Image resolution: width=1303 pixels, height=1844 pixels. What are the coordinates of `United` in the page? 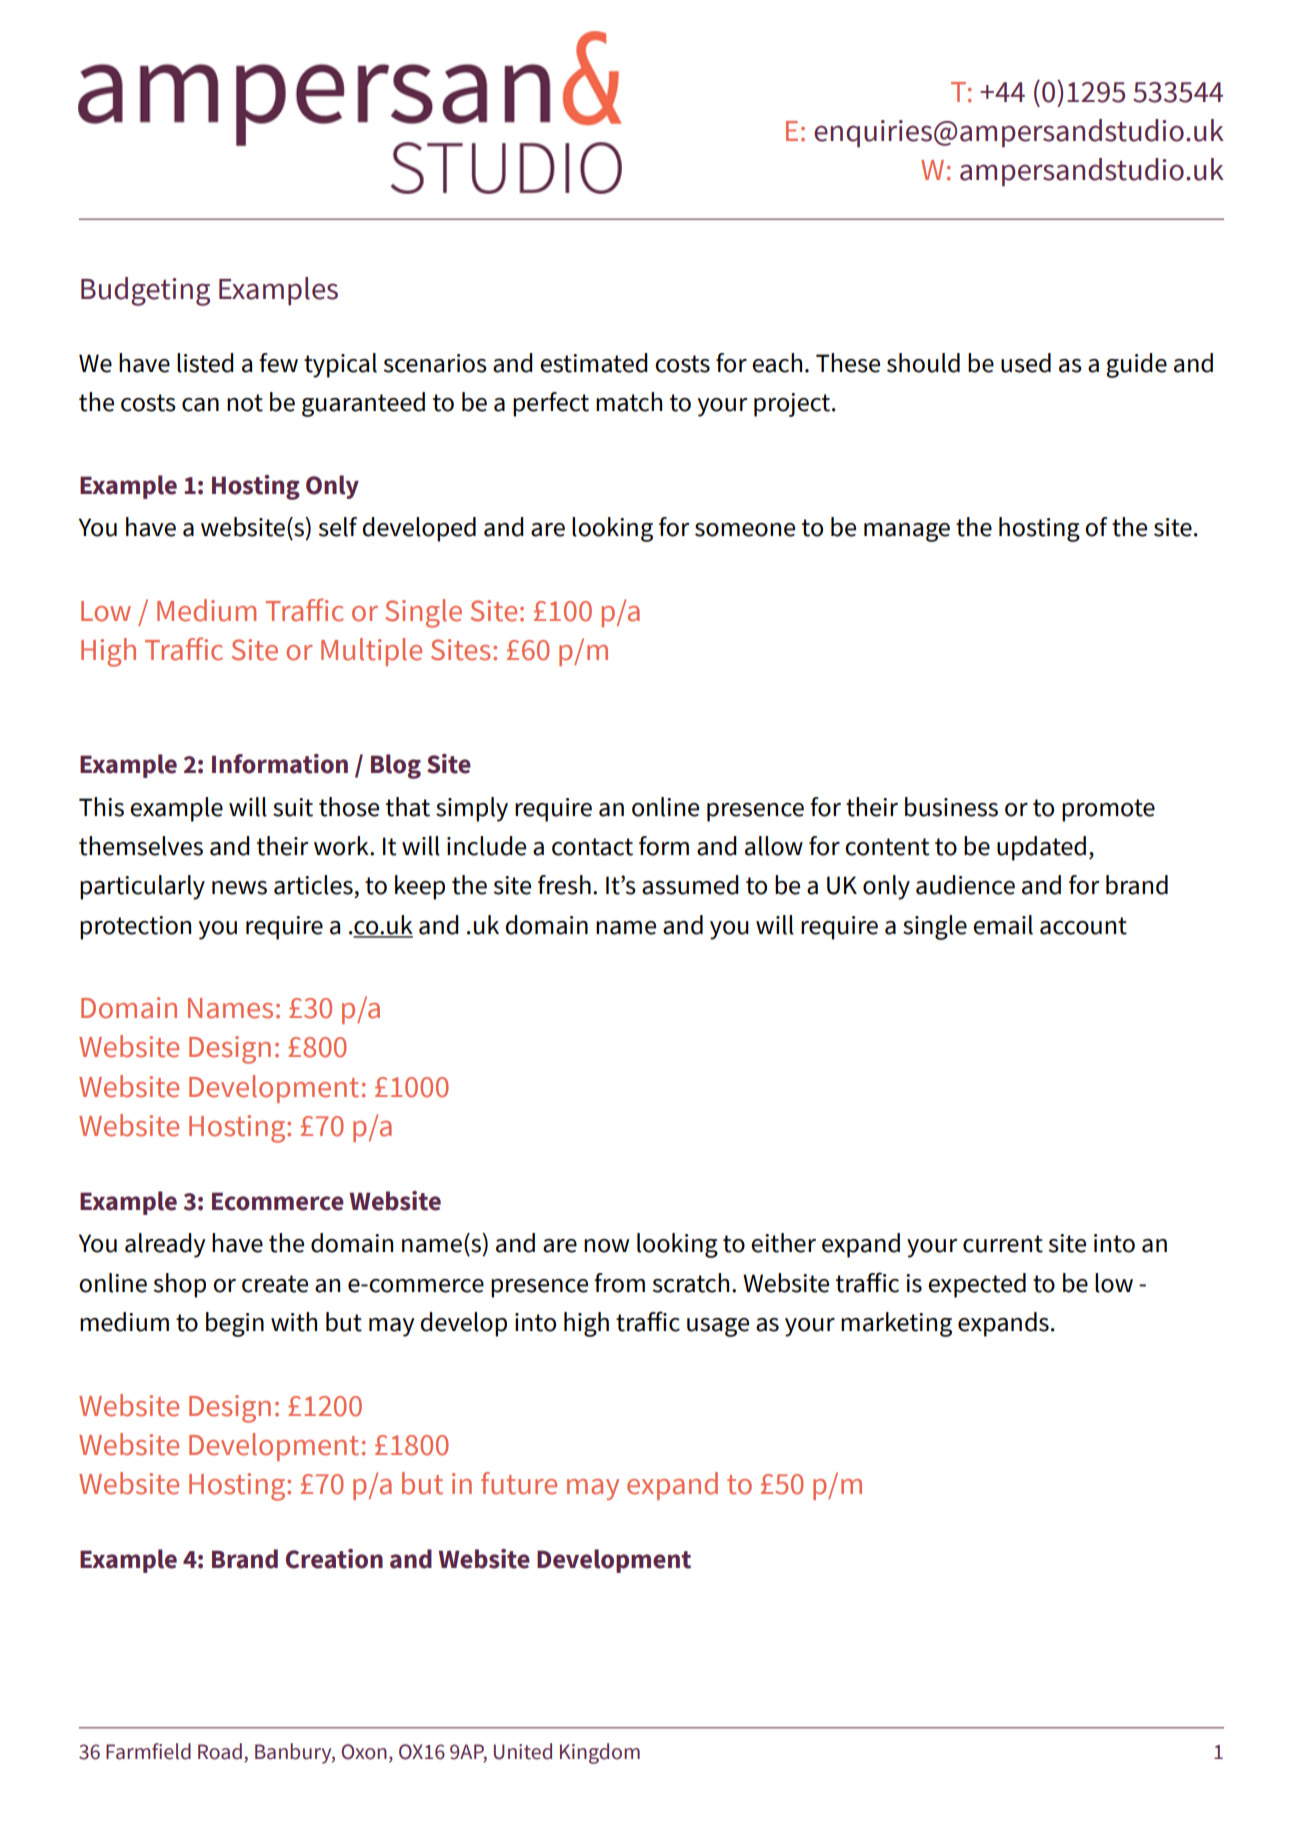 It's located at (523, 1751).
